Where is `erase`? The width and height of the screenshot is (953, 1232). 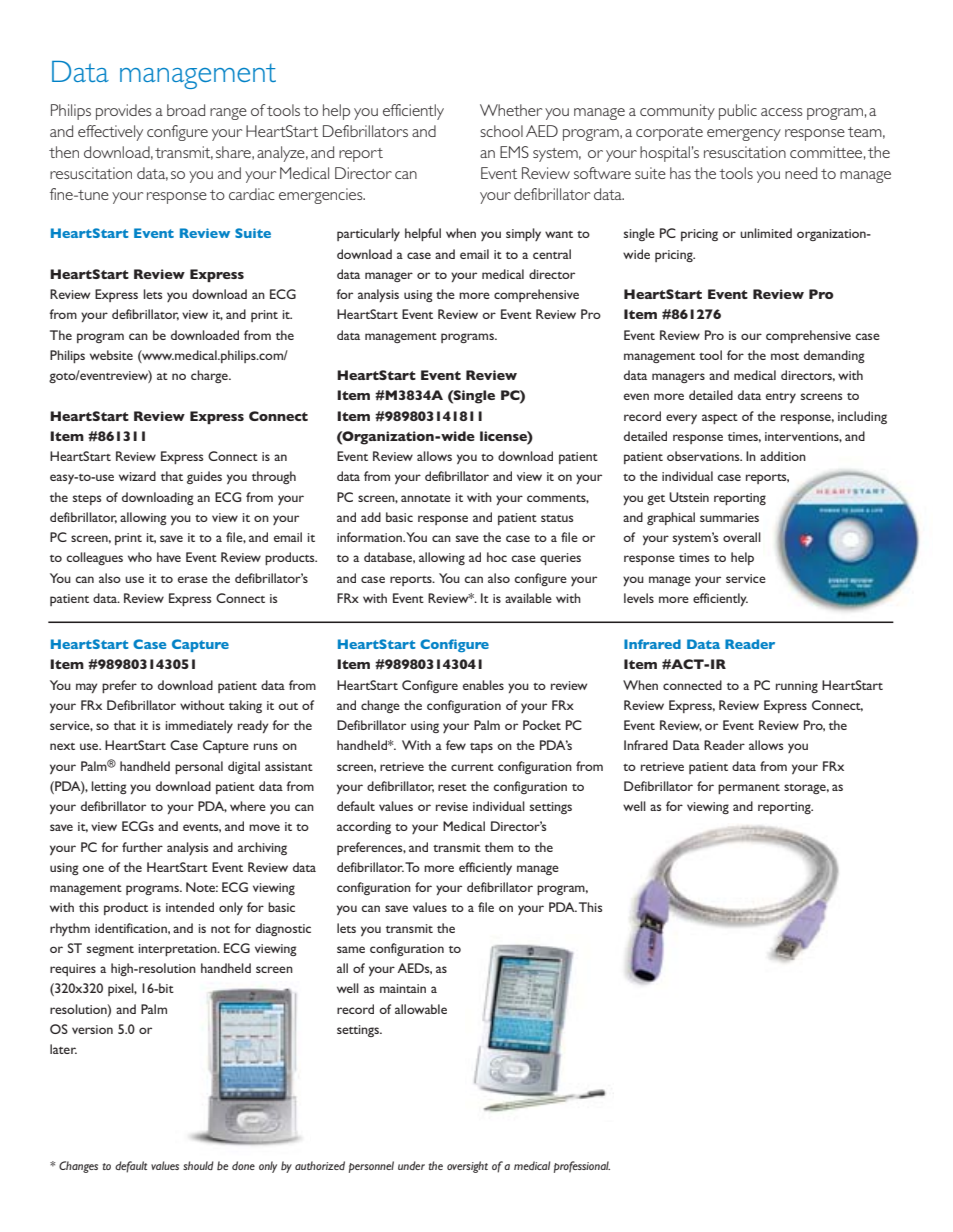 erase is located at coordinates (193, 579).
